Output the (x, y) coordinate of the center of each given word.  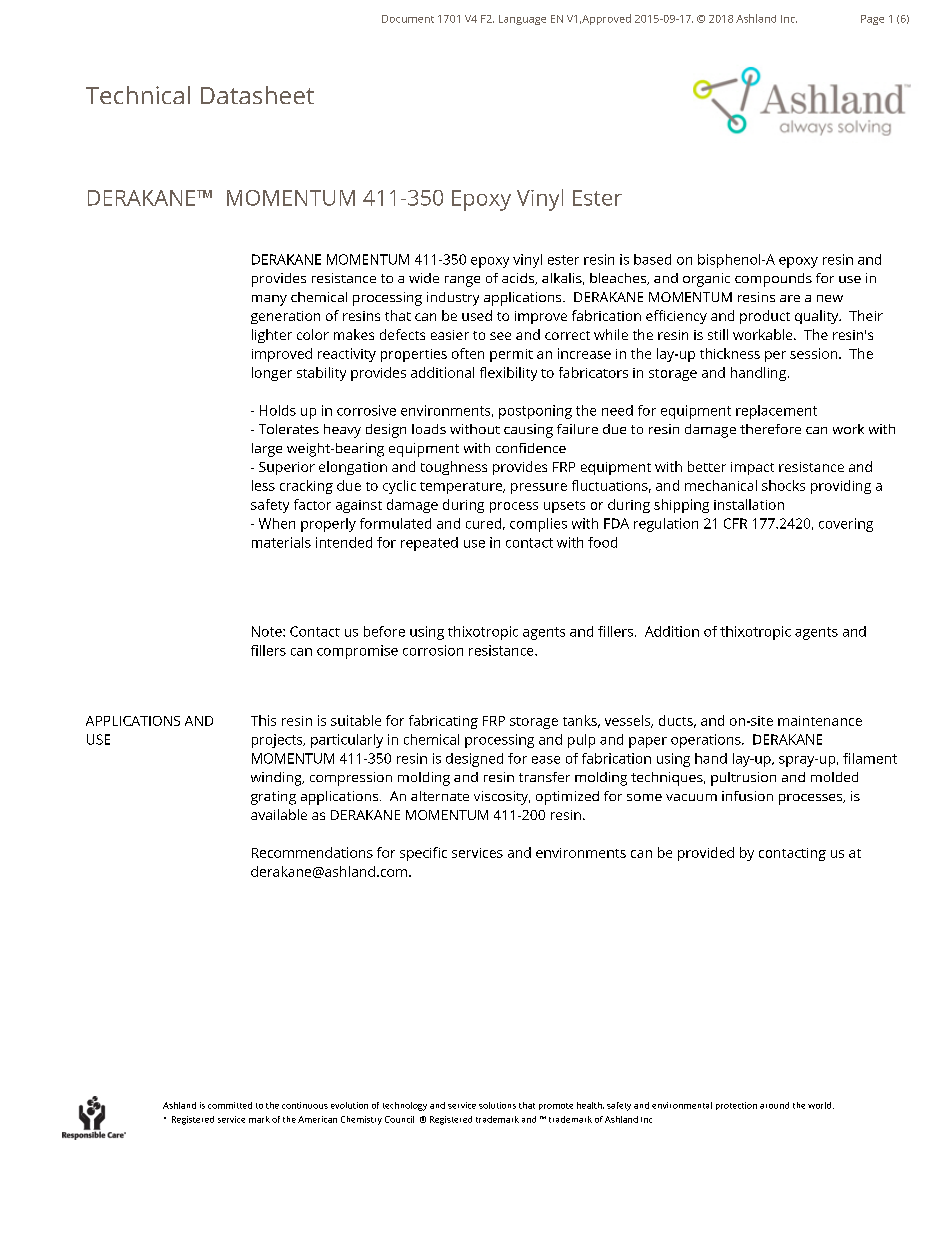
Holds (278, 410)
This (263, 720)
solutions (497, 1105)
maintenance (820, 721)
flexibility (508, 374)
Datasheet (257, 95)
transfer (544, 777)
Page (872, 20)
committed (230, 1105)
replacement (776, 412)
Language (522, 20)
